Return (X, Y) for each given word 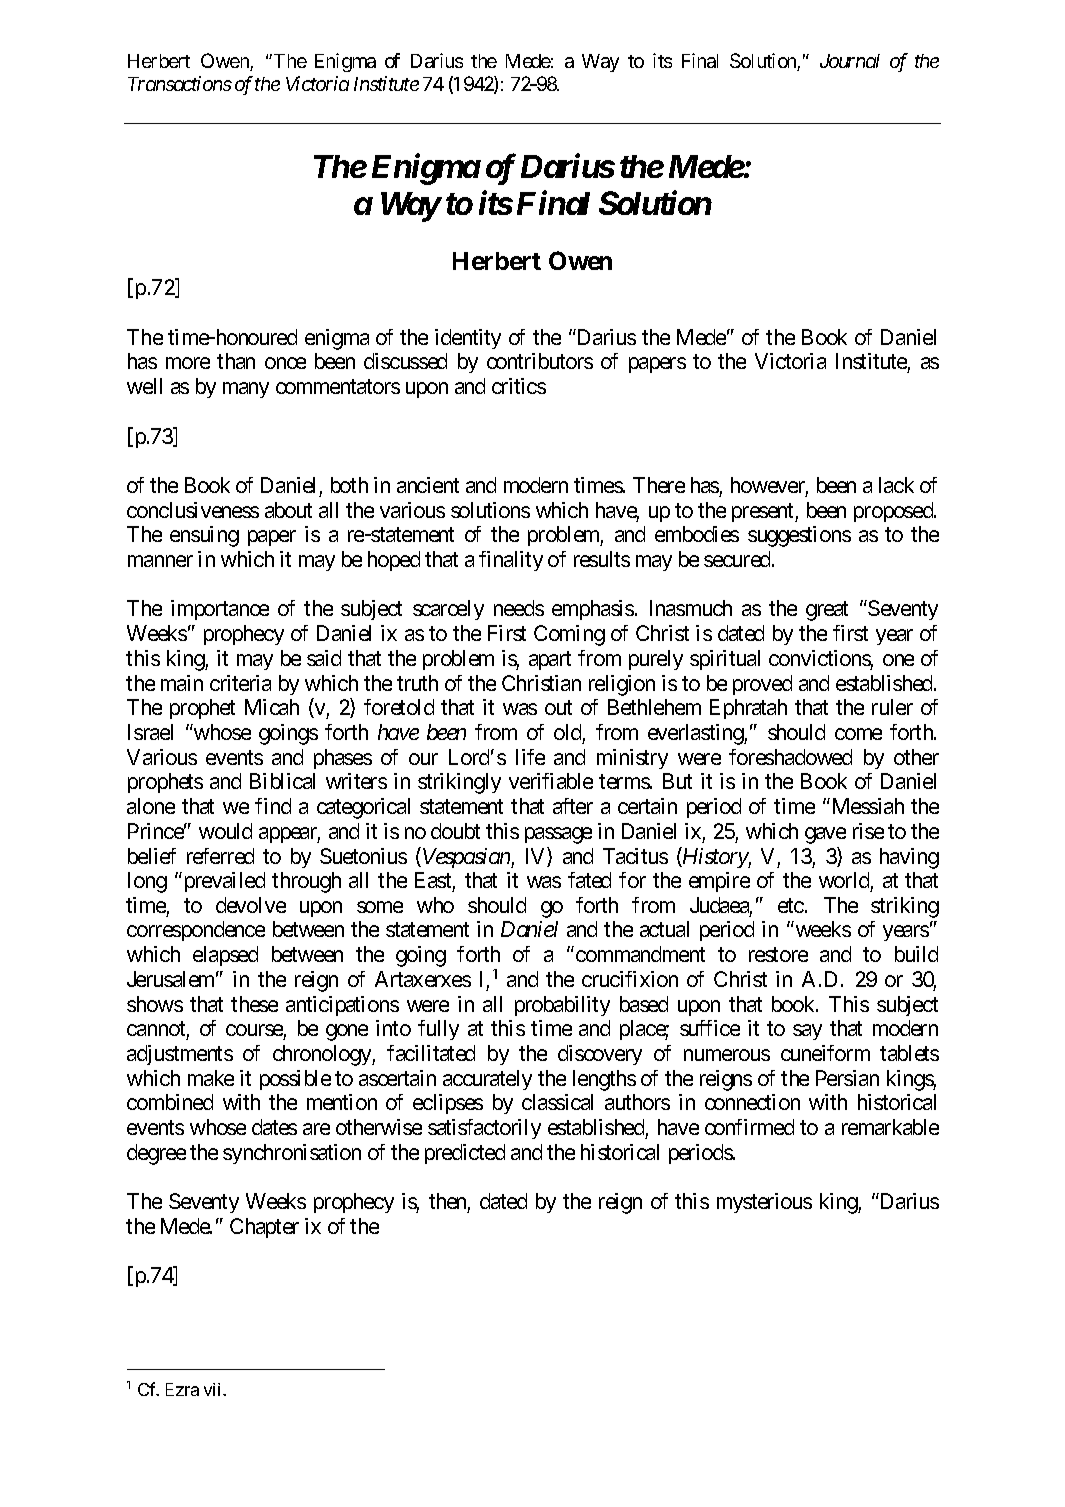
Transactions (180, 83)
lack (896, 485)
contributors (540, 361)
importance (220, 610)
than (236, 361)
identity (468, 339)
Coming (569, 635)
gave (825, 835)
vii (214, 1389)
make (211, 1078)
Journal (850, 61)
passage (558, 835)
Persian (847, 1078)
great (827, 611)
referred (220, 856)
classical (557, 1102)
